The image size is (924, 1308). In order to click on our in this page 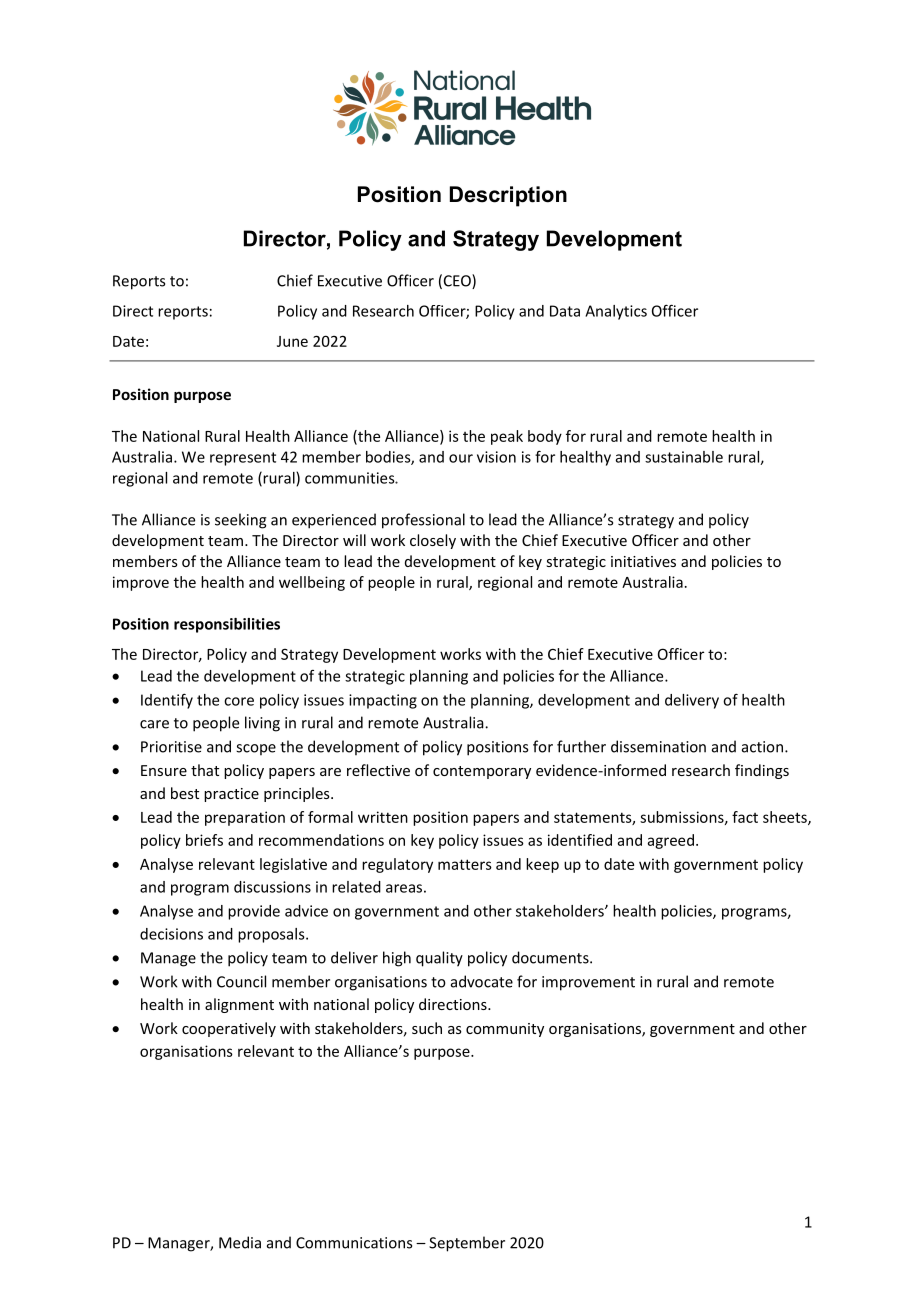, I will do `click(461, 458)`.
